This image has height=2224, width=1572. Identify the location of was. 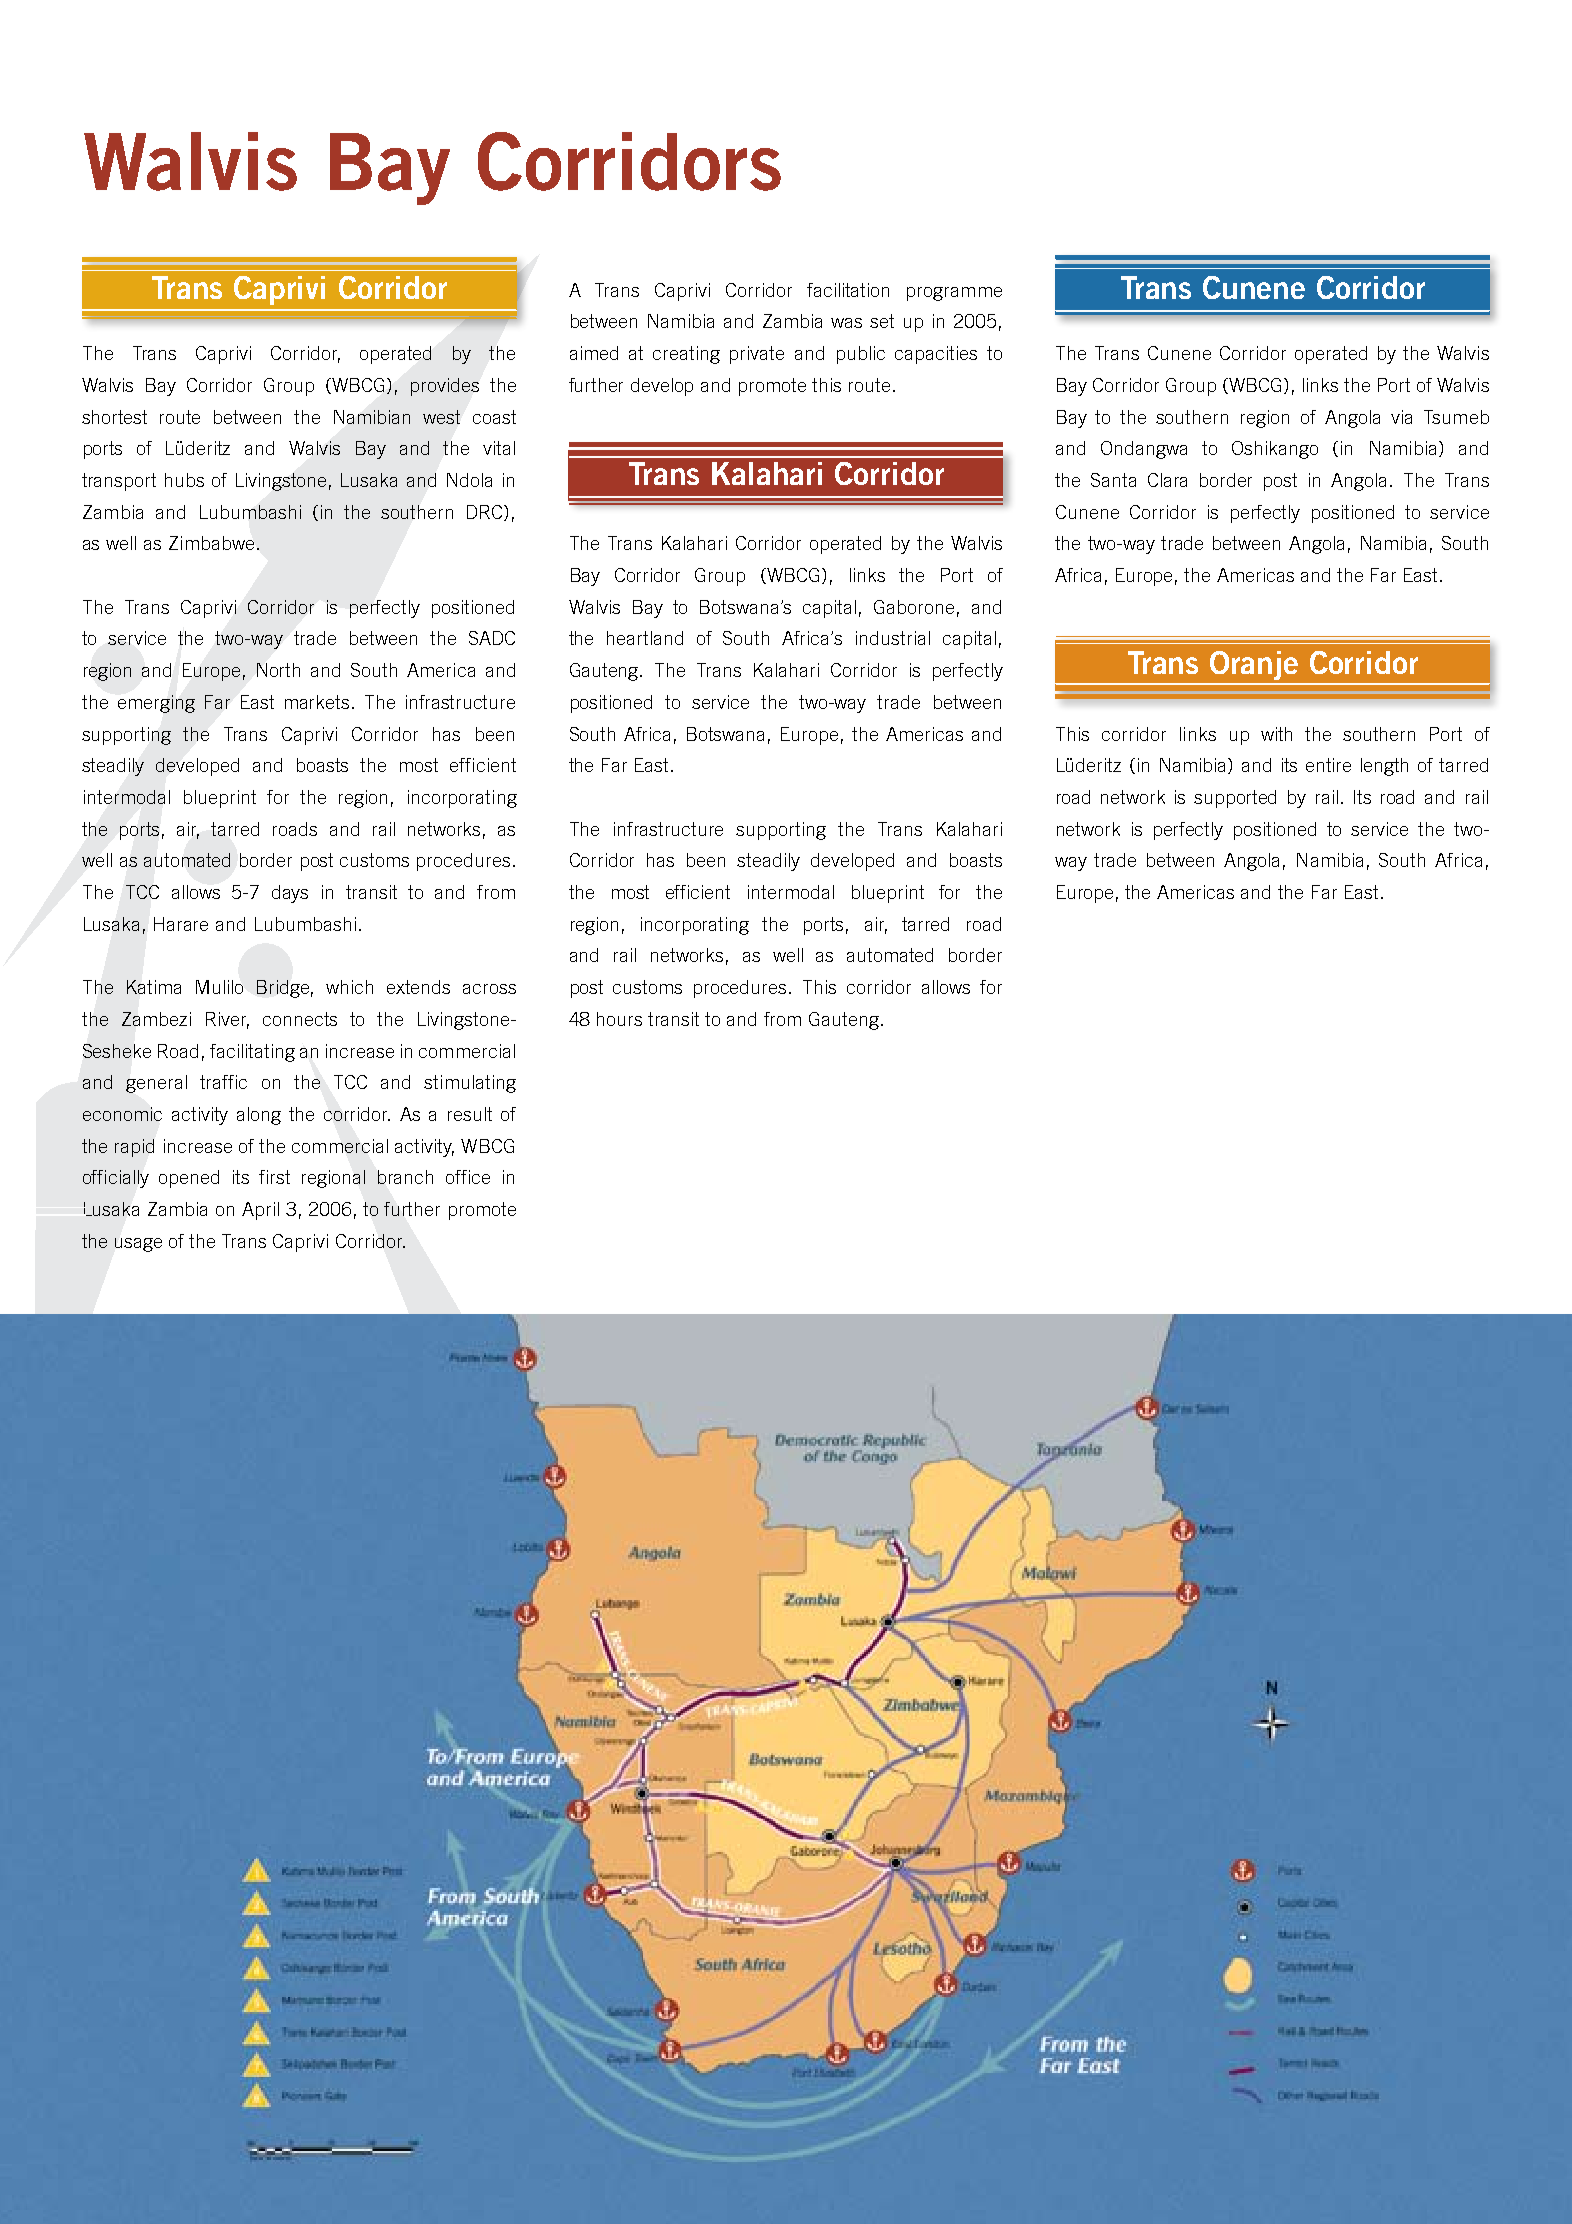
(846, 323).
